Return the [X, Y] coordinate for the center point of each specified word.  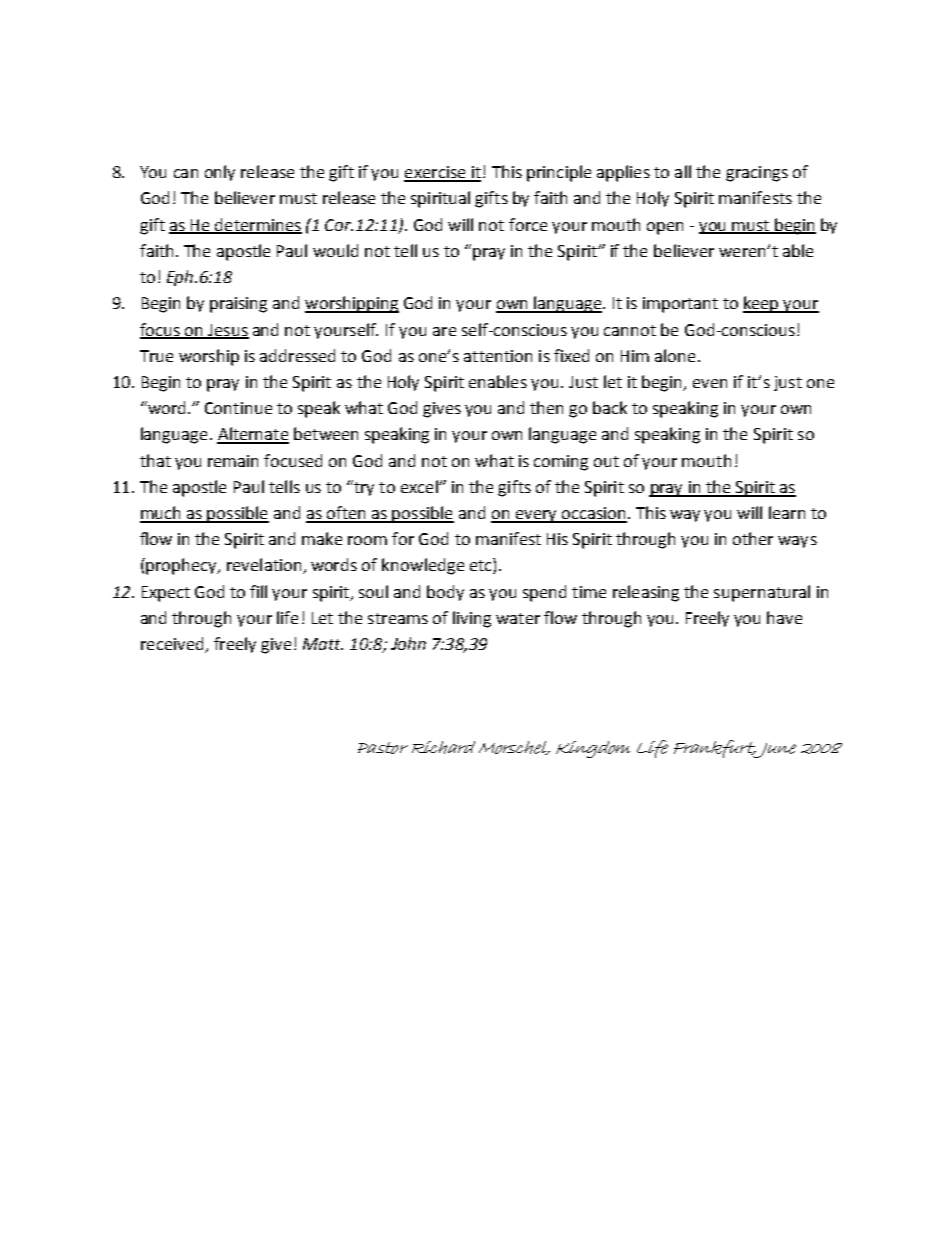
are [444, 331]
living [472, 619]
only [220, 173]
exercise [436, 173]
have [784, 617]
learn [787, 512]
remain [233, 461]
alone [675, 355]
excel [420, 486]
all [683, 171]
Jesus [227, 331]
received [173, 645]
